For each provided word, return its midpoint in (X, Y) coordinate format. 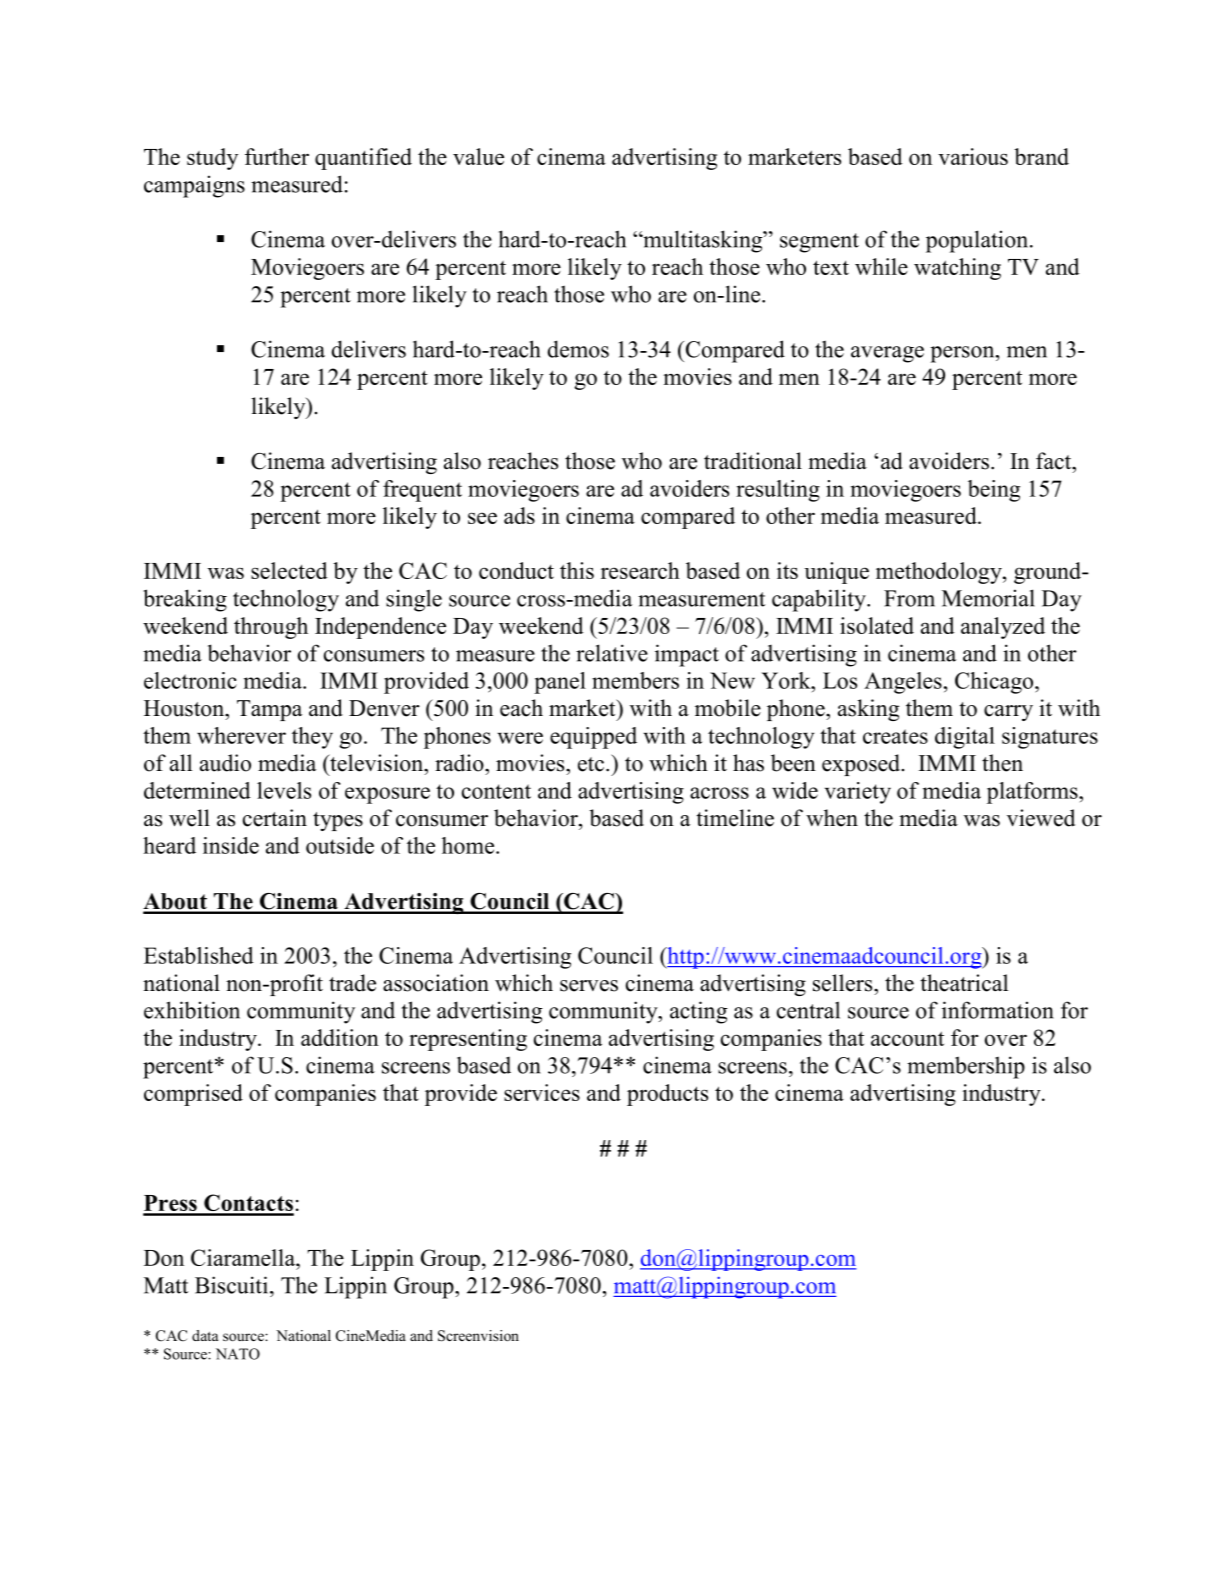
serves (589, 986)
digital (965, 738)
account (907, 1038)
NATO (238, 1354)
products (667, 1095)
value (478, 156)
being (994, 491)
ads (519, 515)
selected (289, 570)
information (998, 1010)
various (973, 156)
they (312, 738)
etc (592, 764)
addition (340, 1037)
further (277, 156)
